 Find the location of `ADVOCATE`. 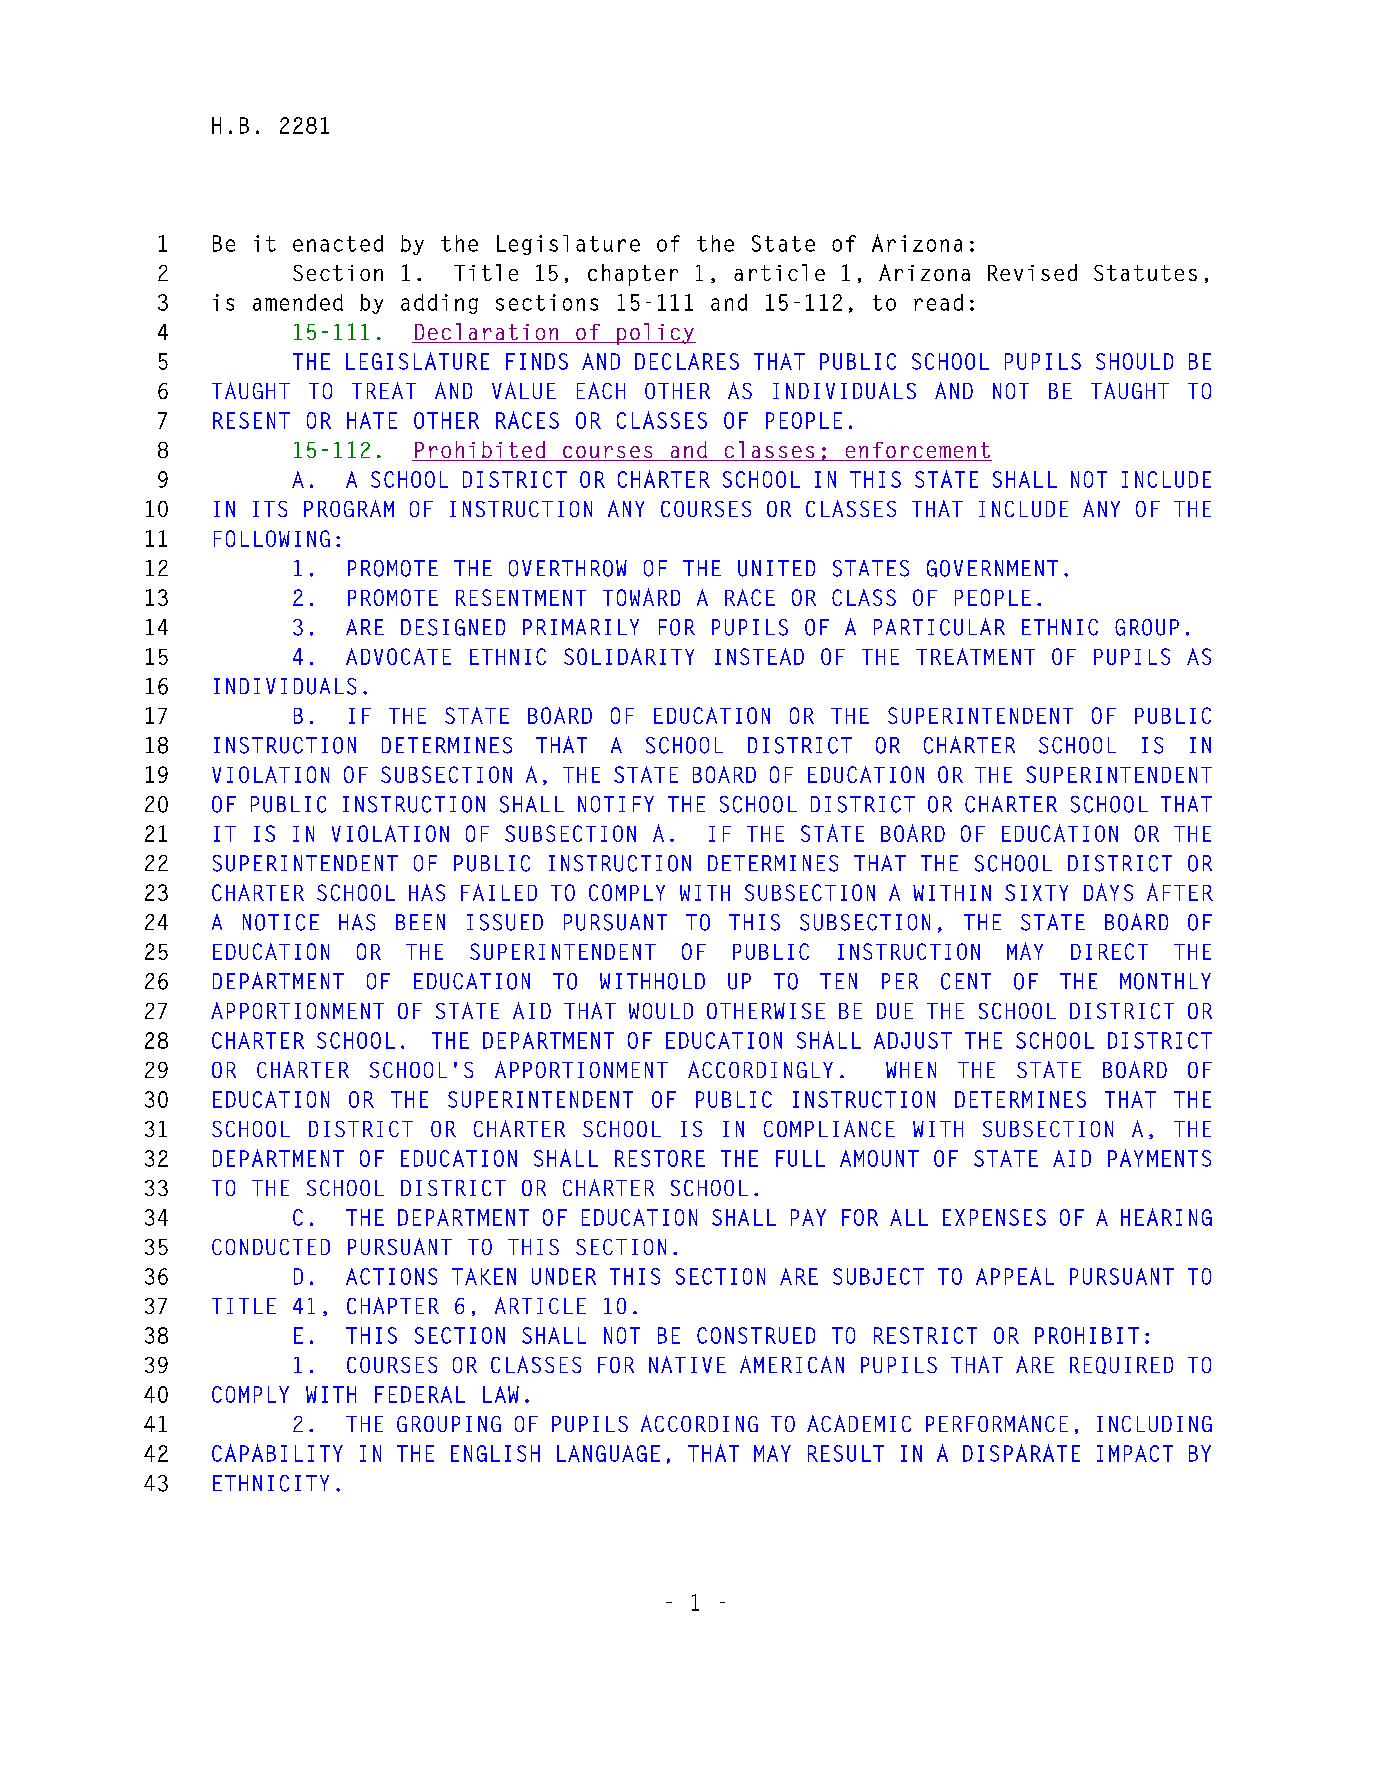

ADVOCATE is located at coordinates (398, 656).
